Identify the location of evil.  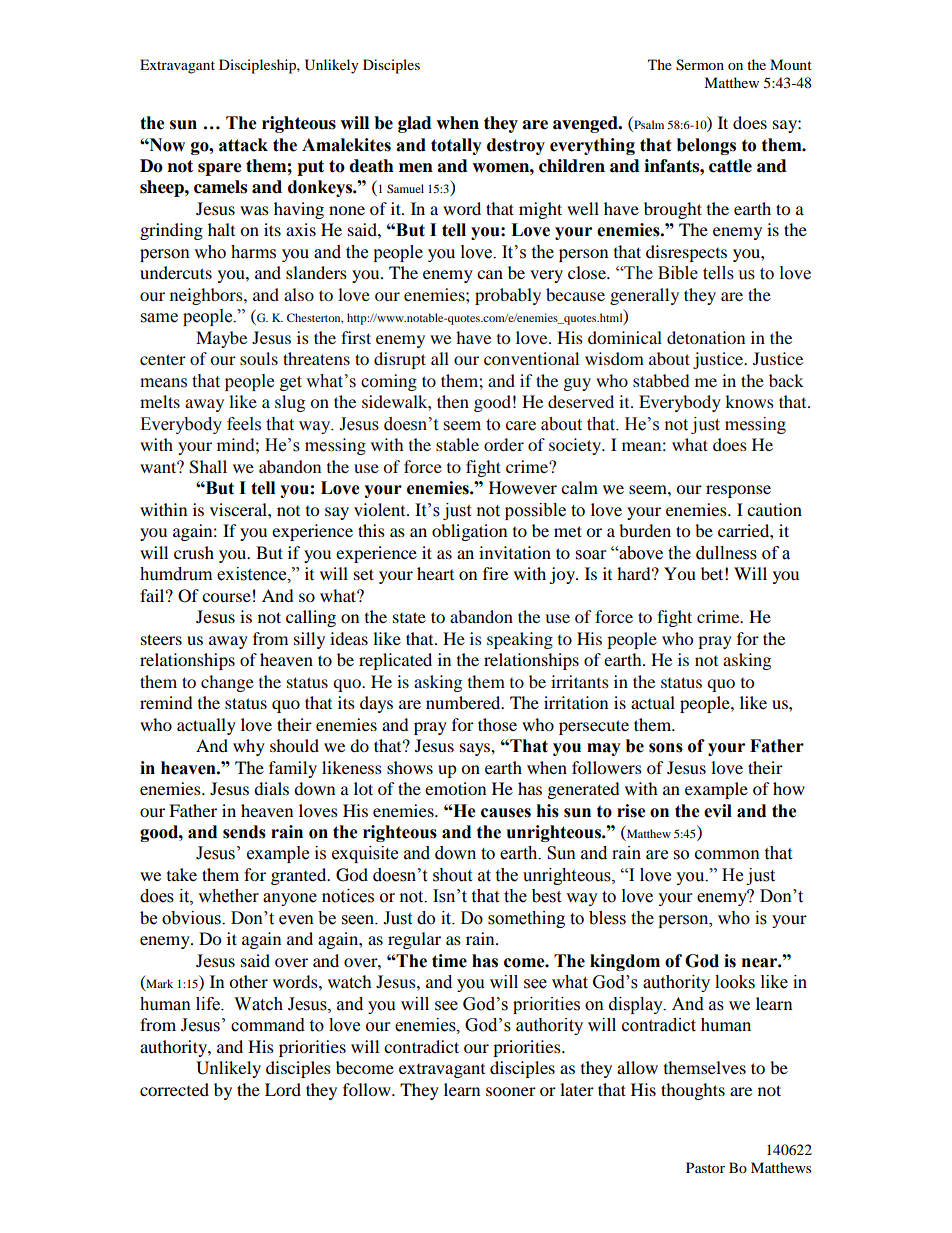
(718, 811).
